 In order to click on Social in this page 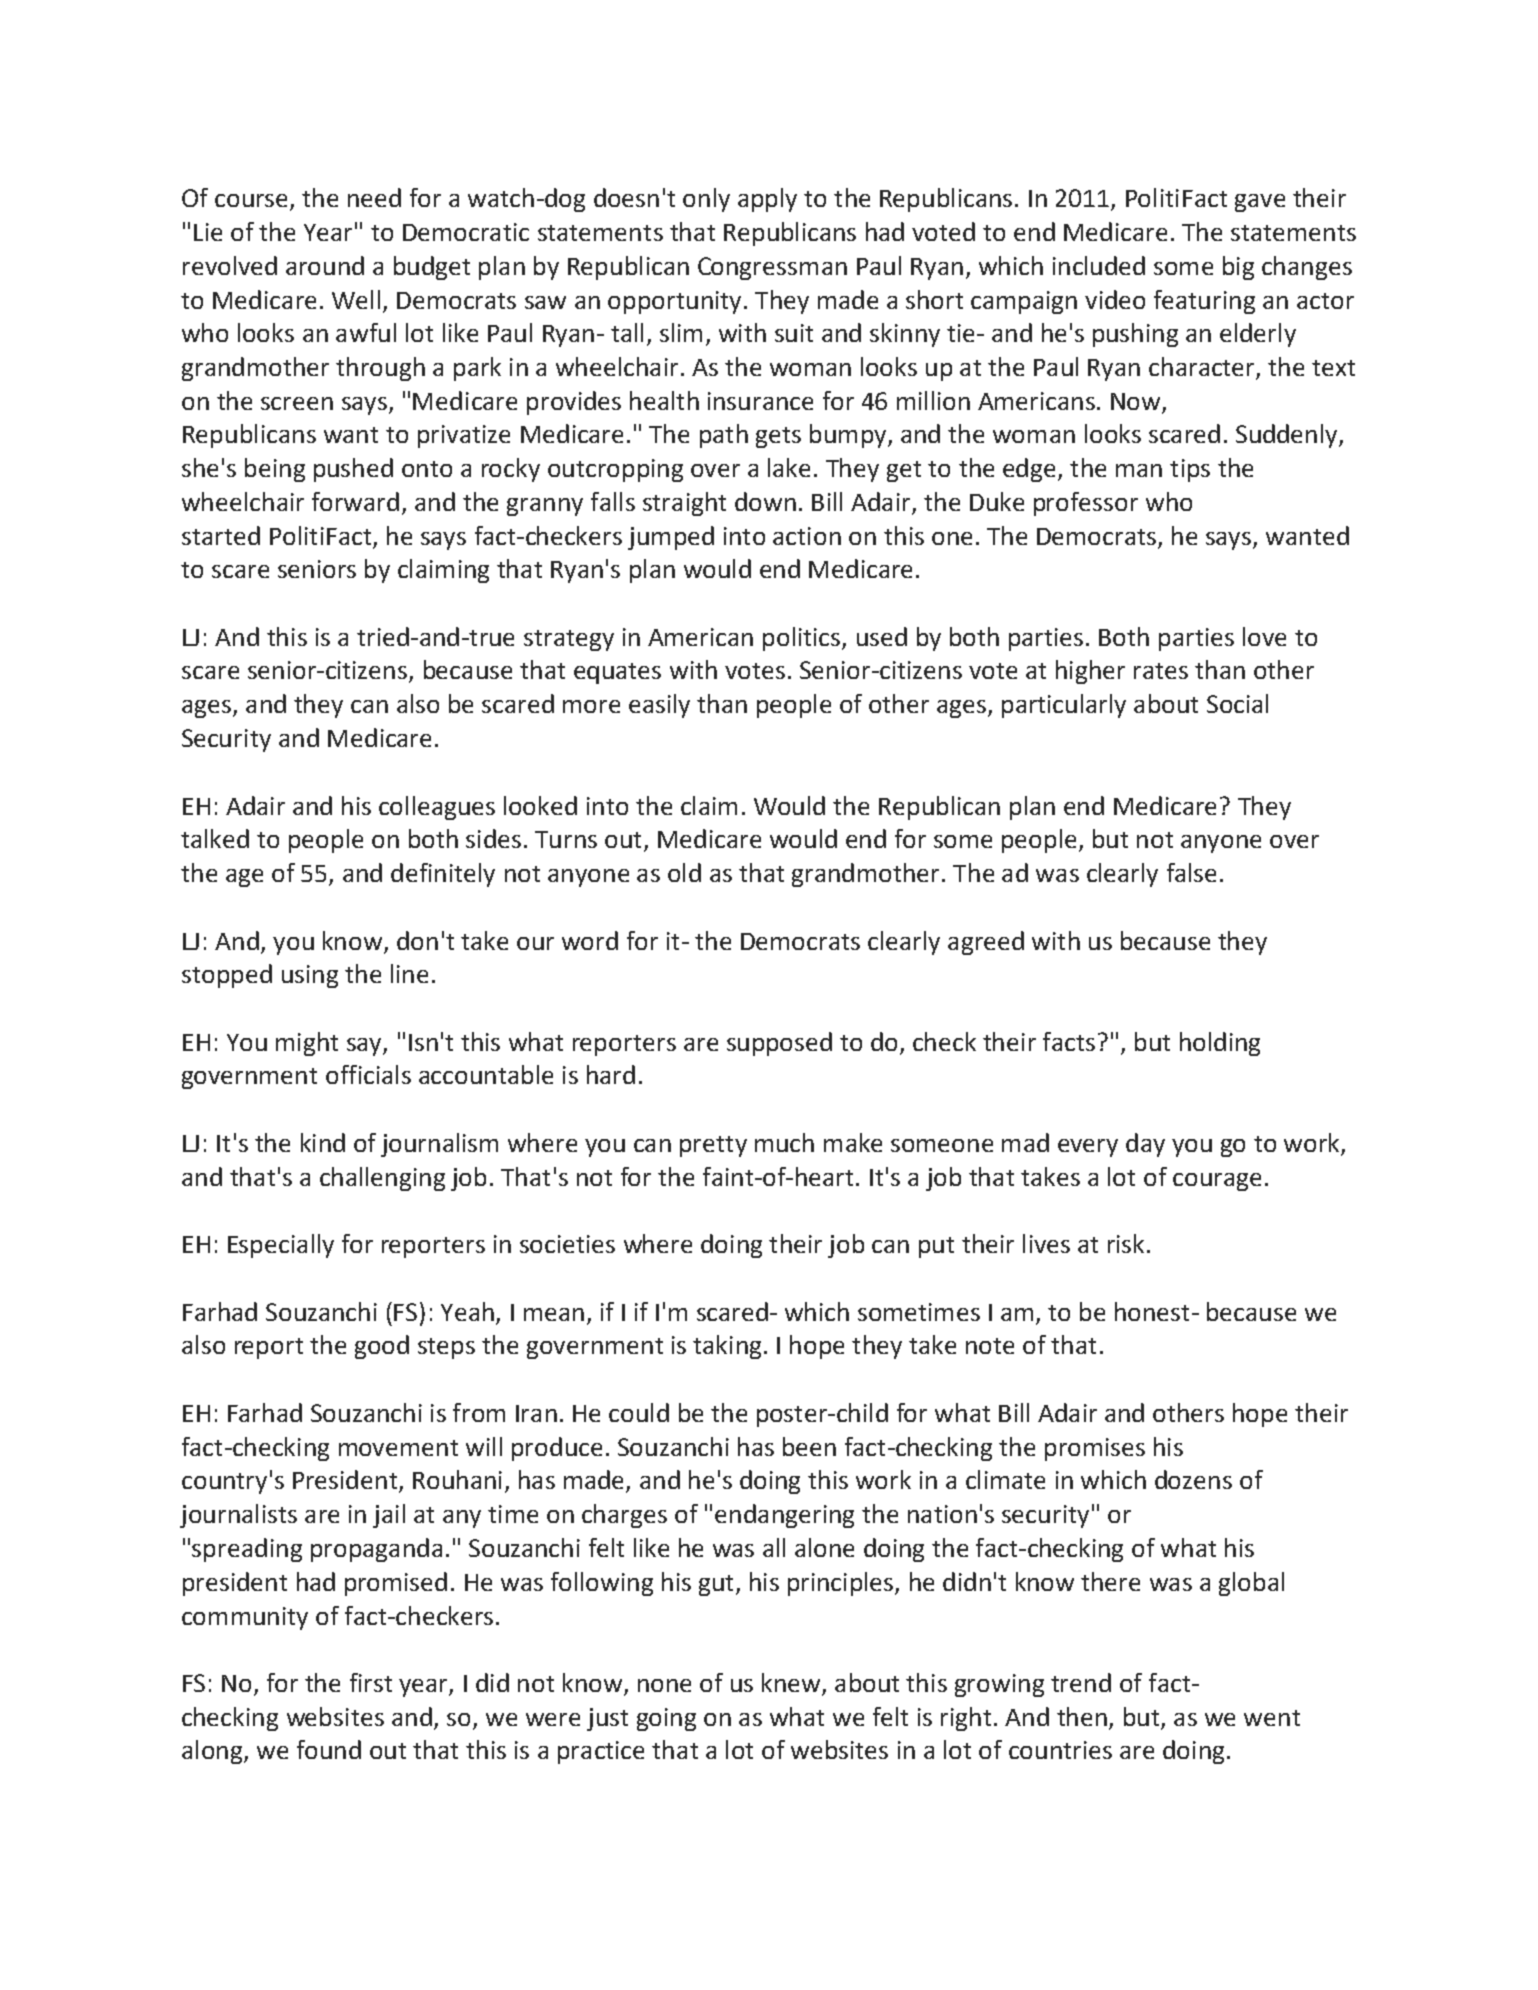, I will do `click(1237, 703)`.
